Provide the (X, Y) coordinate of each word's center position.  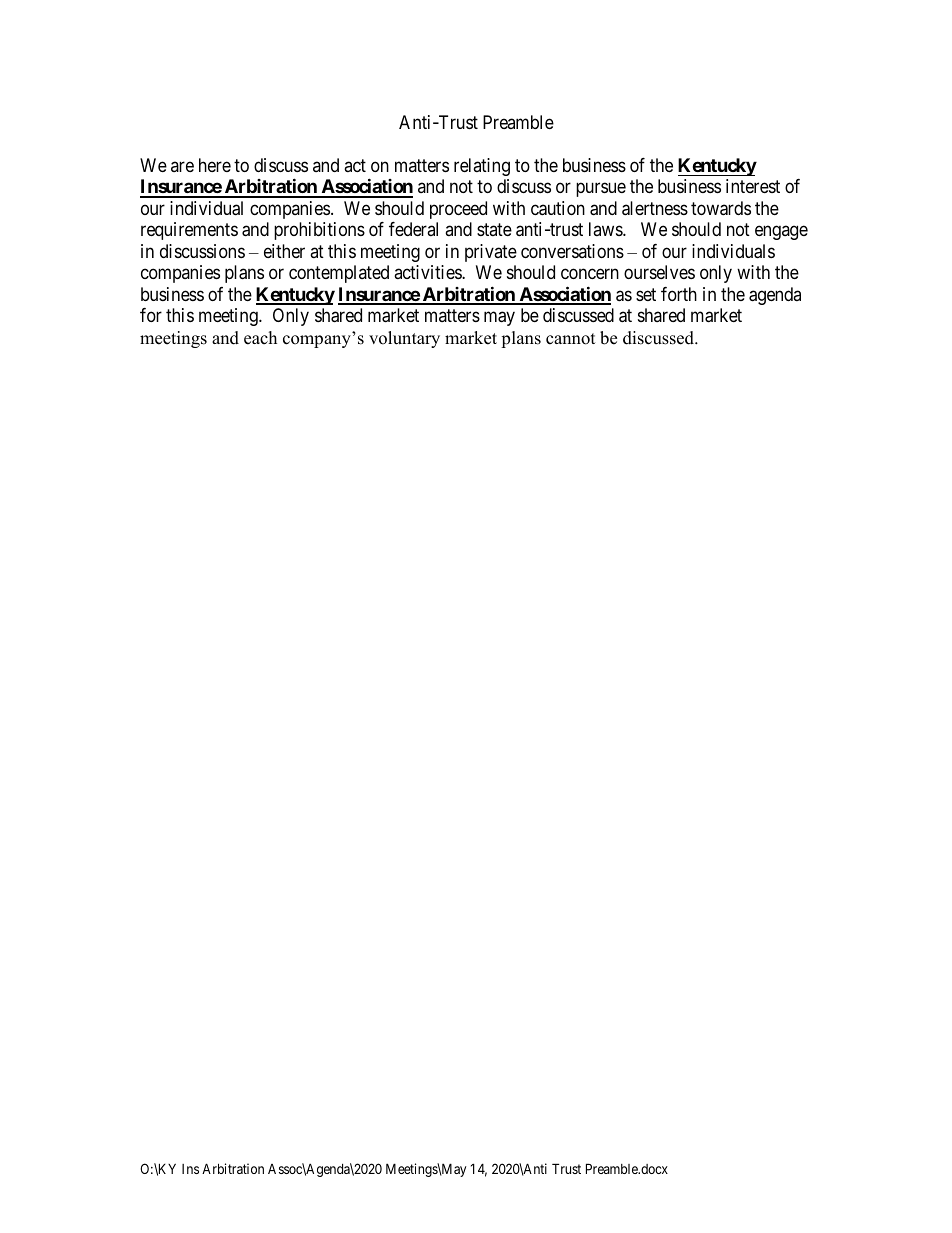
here (215, 165)
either (284, 251)
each (260, 338)
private (491, 253)
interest (753, 186)
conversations (572, 251)
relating (482, 167)
